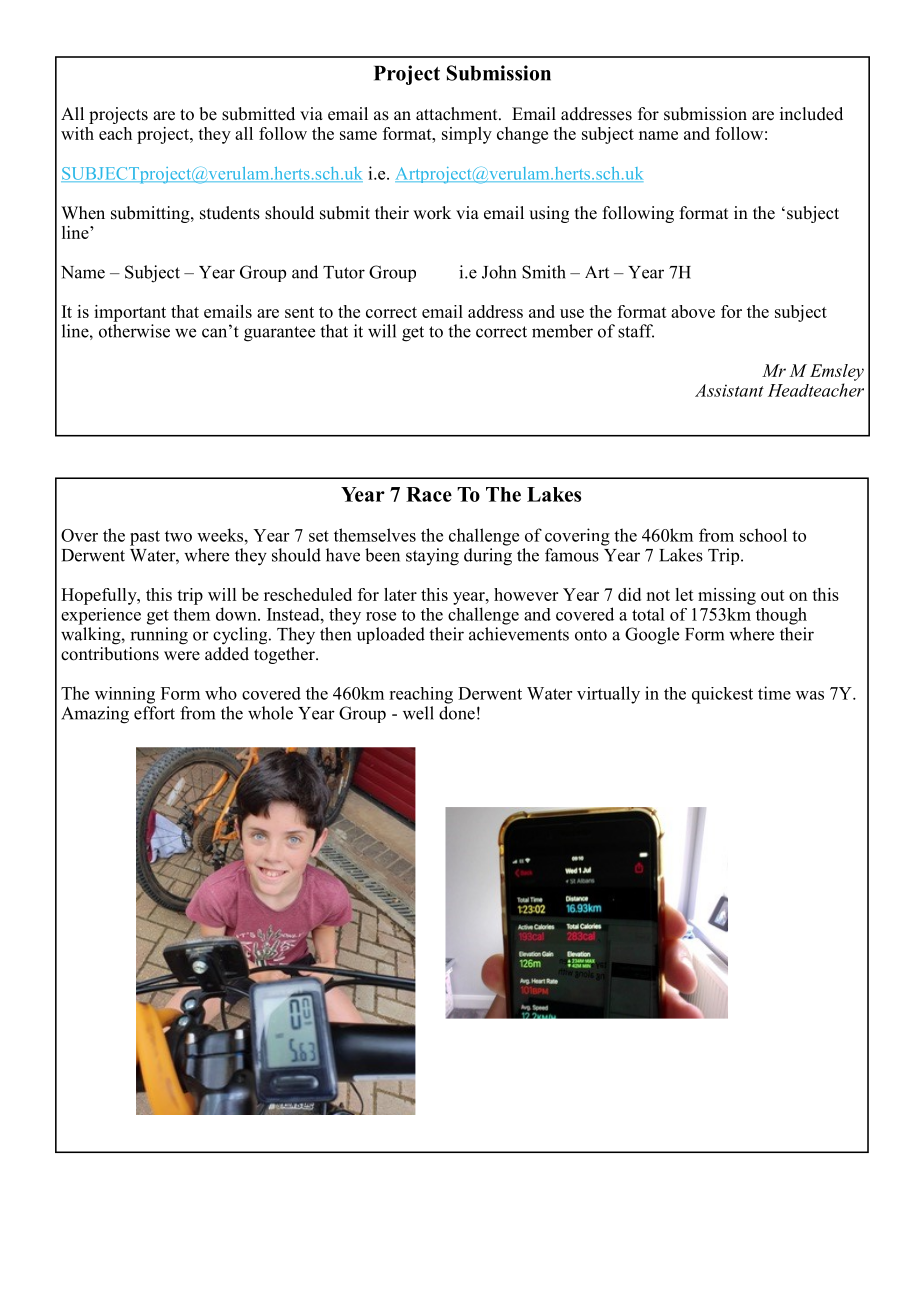 This document has height=1308, width=924. What do you see at coordinates (134, 331) in the document?
I see `otherwise` at bounding box center [134, 331].
